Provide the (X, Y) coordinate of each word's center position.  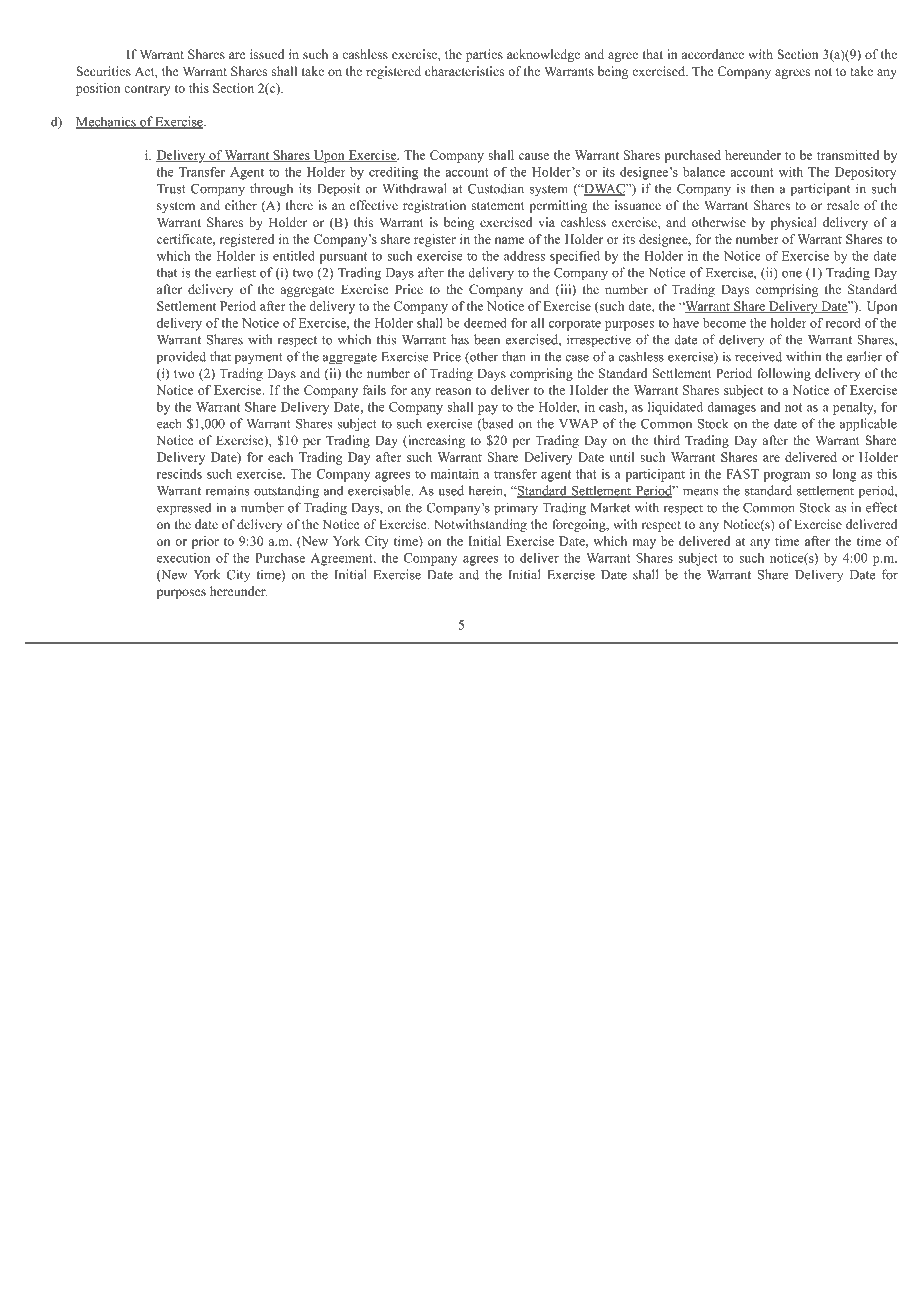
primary (516, 509)
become (724, 323)
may (644, 544)
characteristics (464, 71)
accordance (713, 54)
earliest (236, 272)
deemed (485, 323)
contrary (147, 90)
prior (205, 542)
